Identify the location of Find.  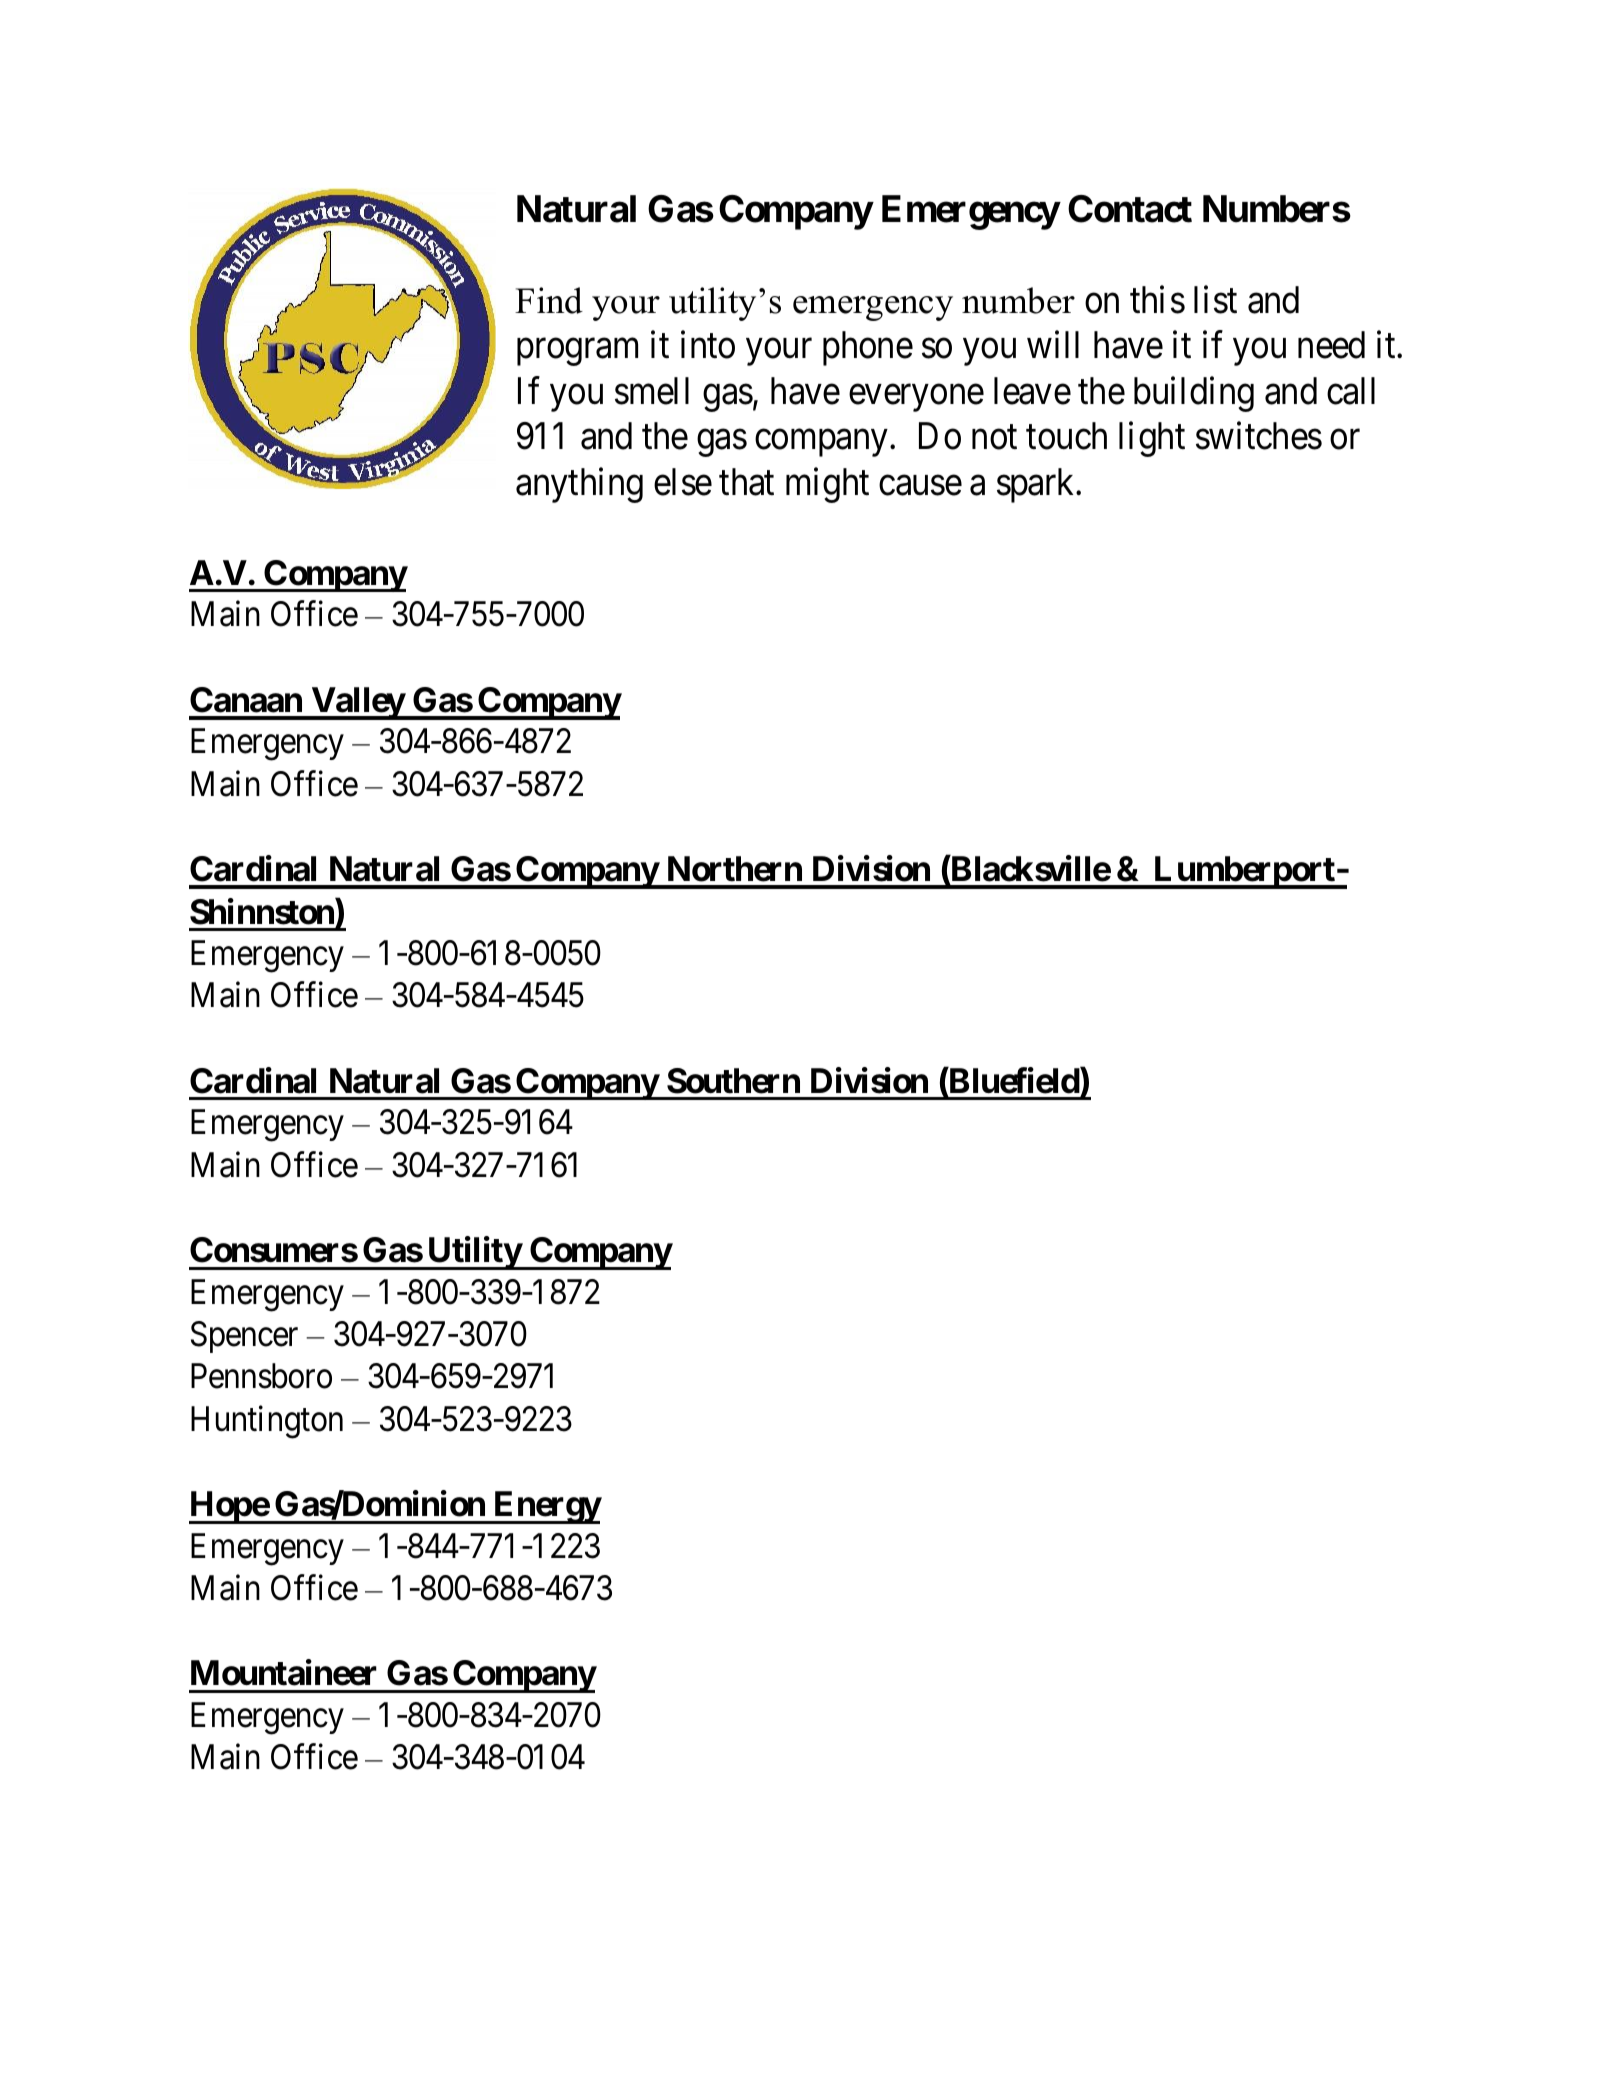
(549, 300).
